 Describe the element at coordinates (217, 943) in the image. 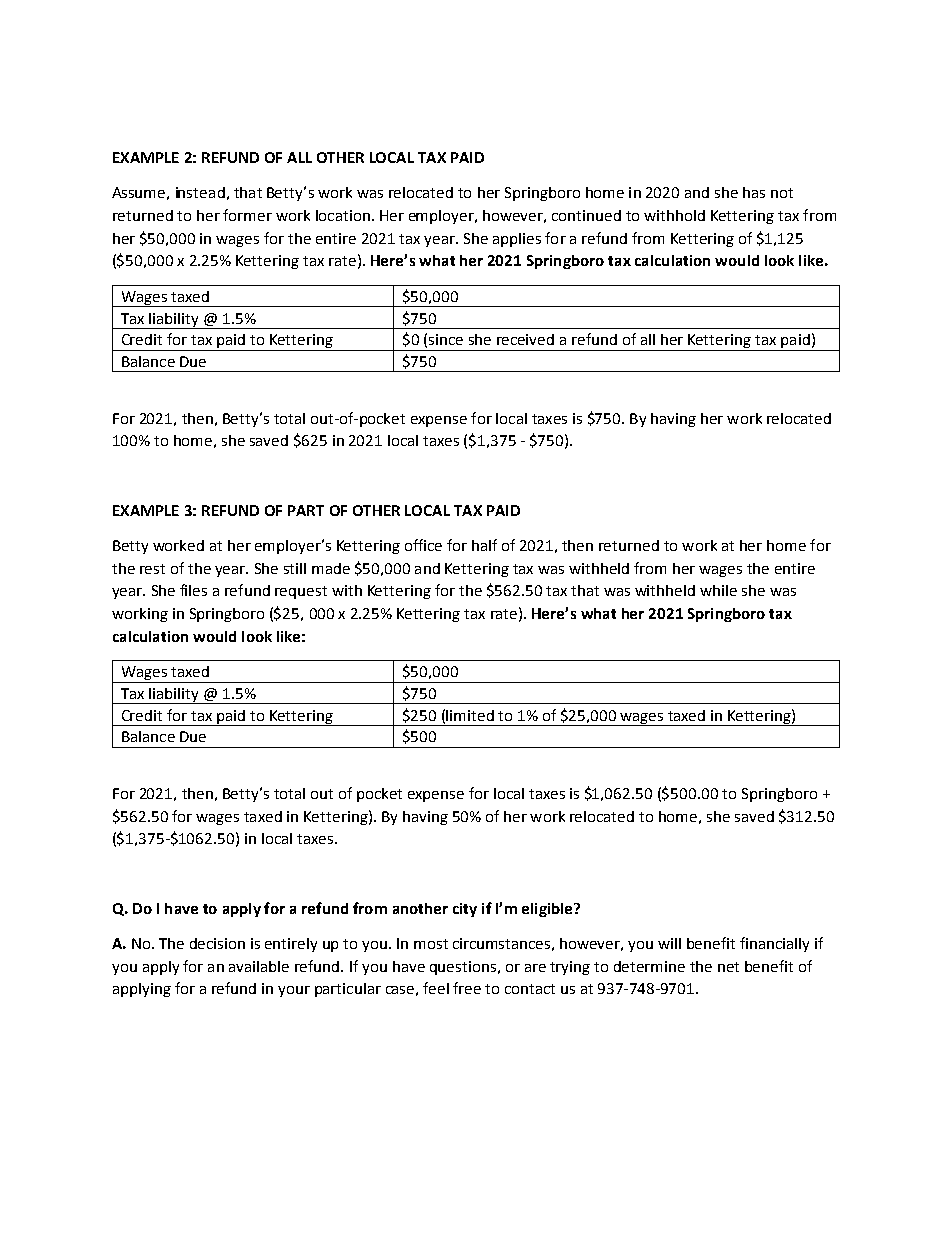

I see `decision` at that location.
